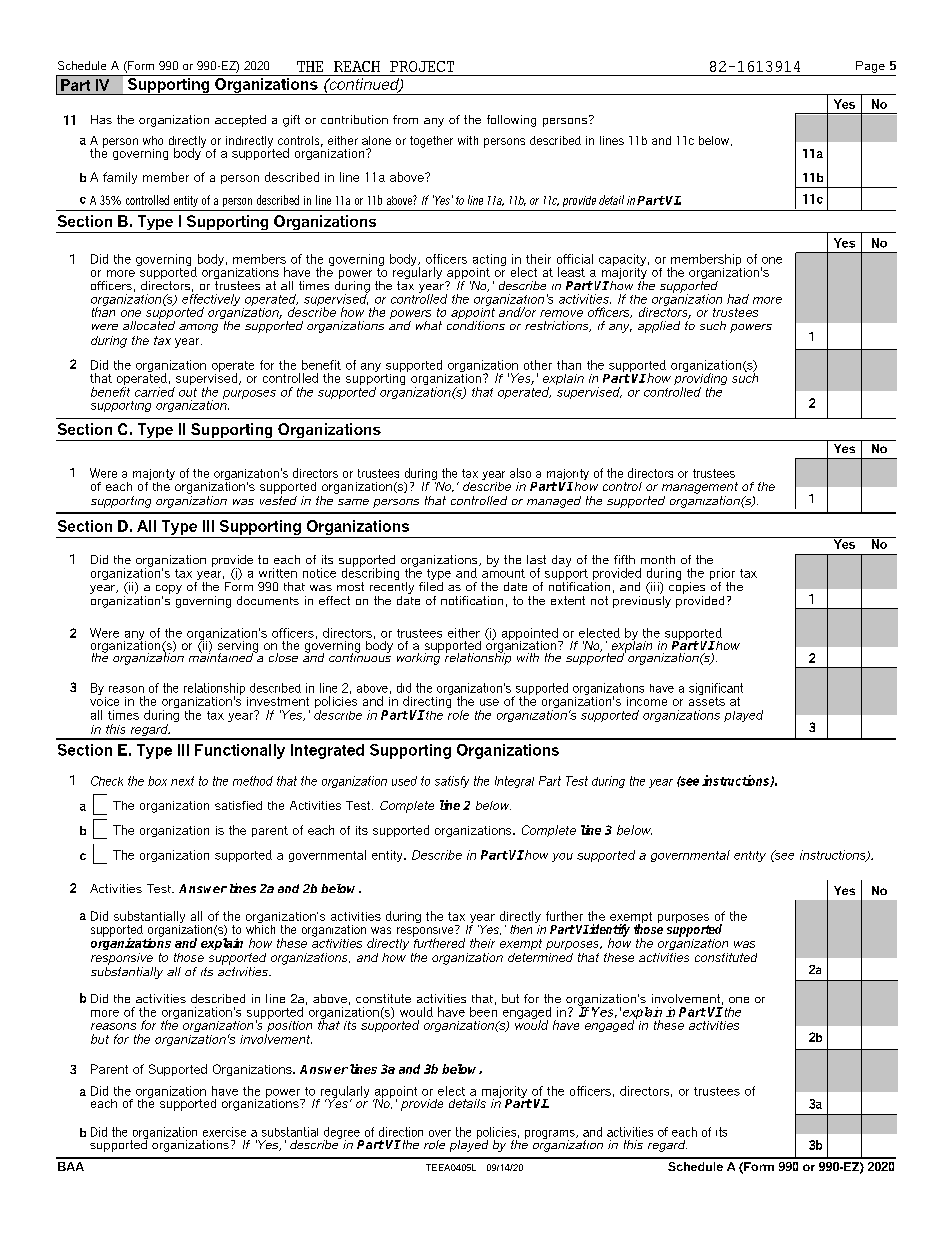  I want to click on prior, so click(722, 574).
